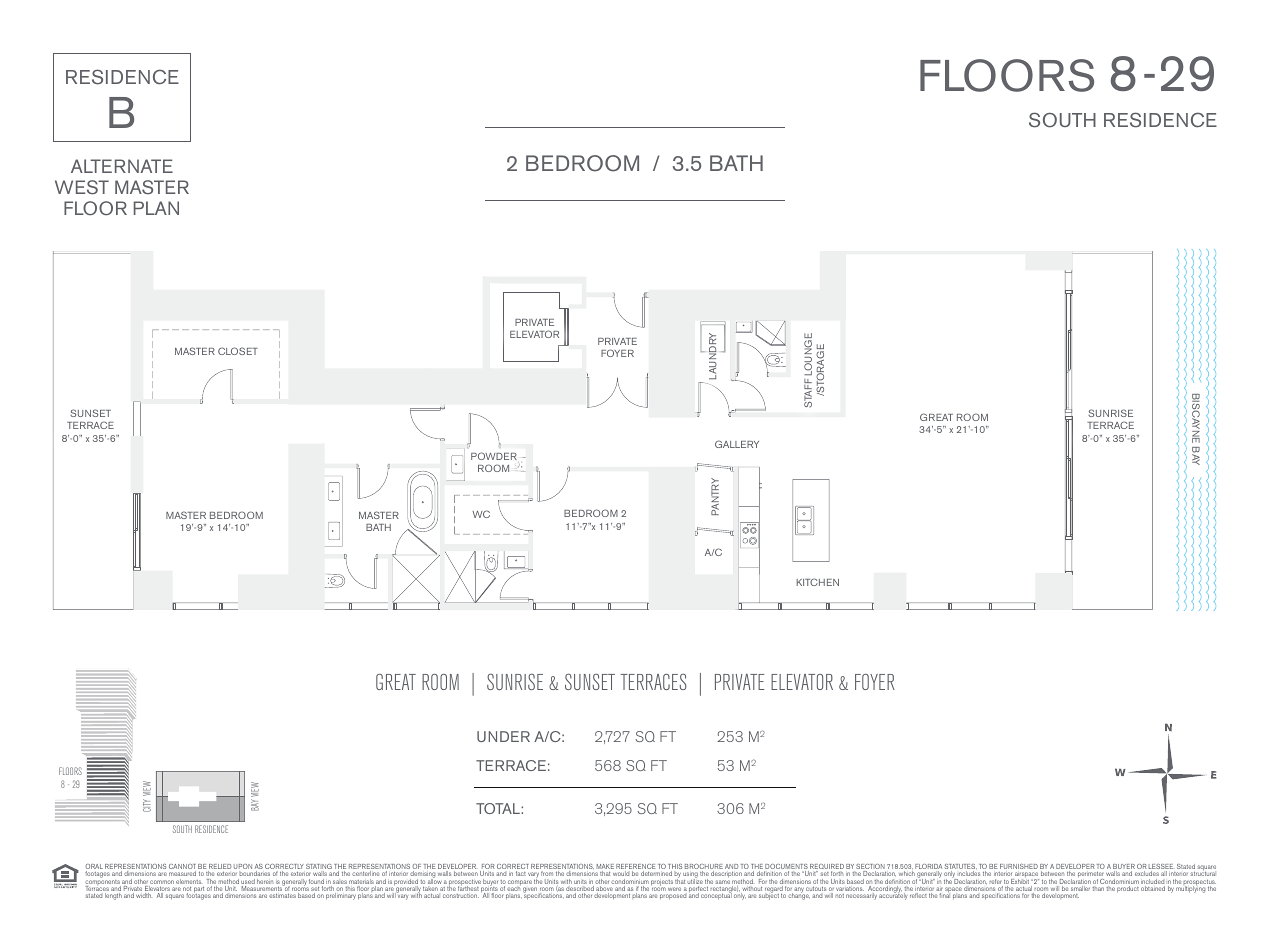 This image has width=1270, height=952. What do you see at coordinates (494, 456) in the image?
I see `POWDER` at bounding box center [494, 456].
